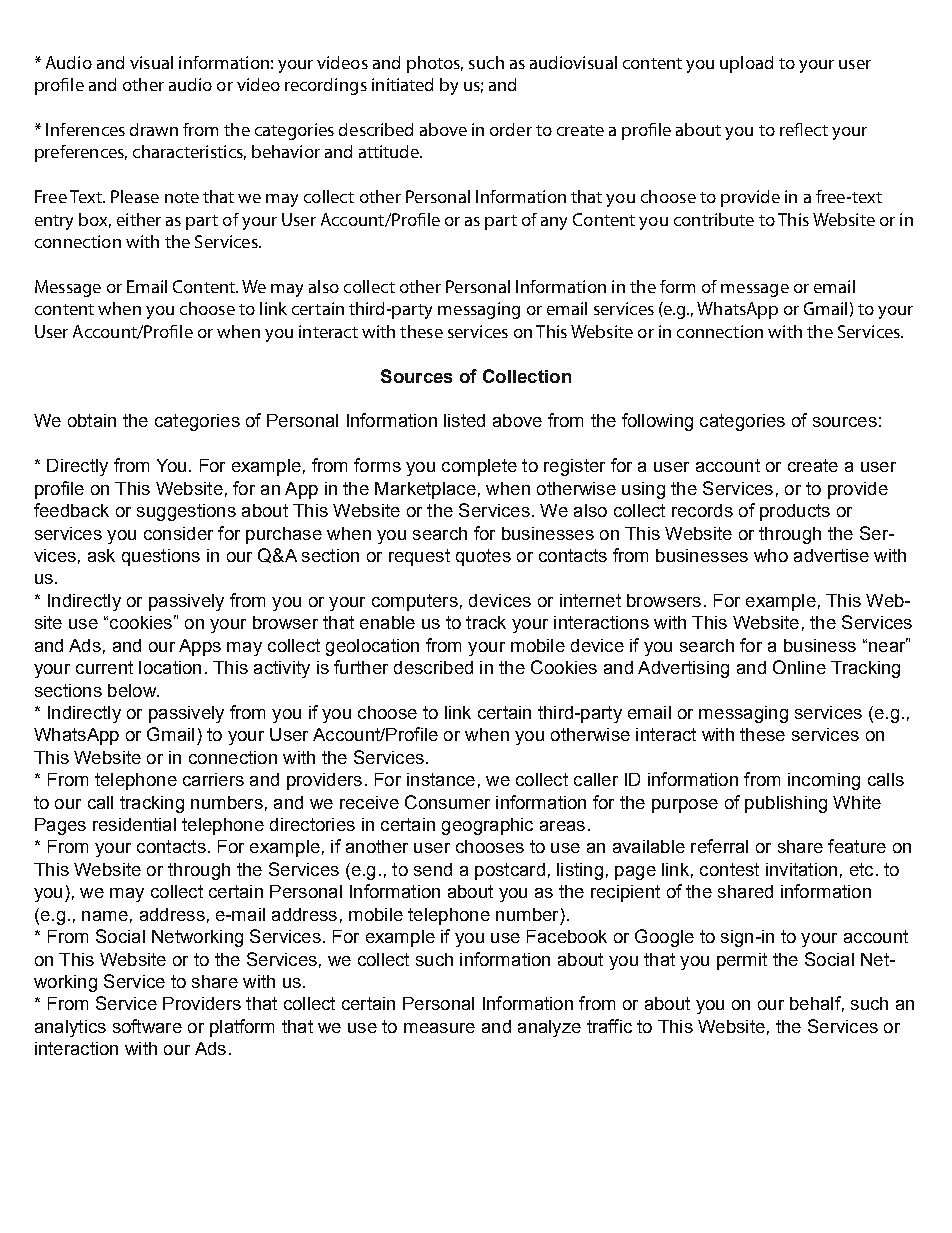 The image size is (952, 1233). I want to click on carriers, so click(213, 779).
